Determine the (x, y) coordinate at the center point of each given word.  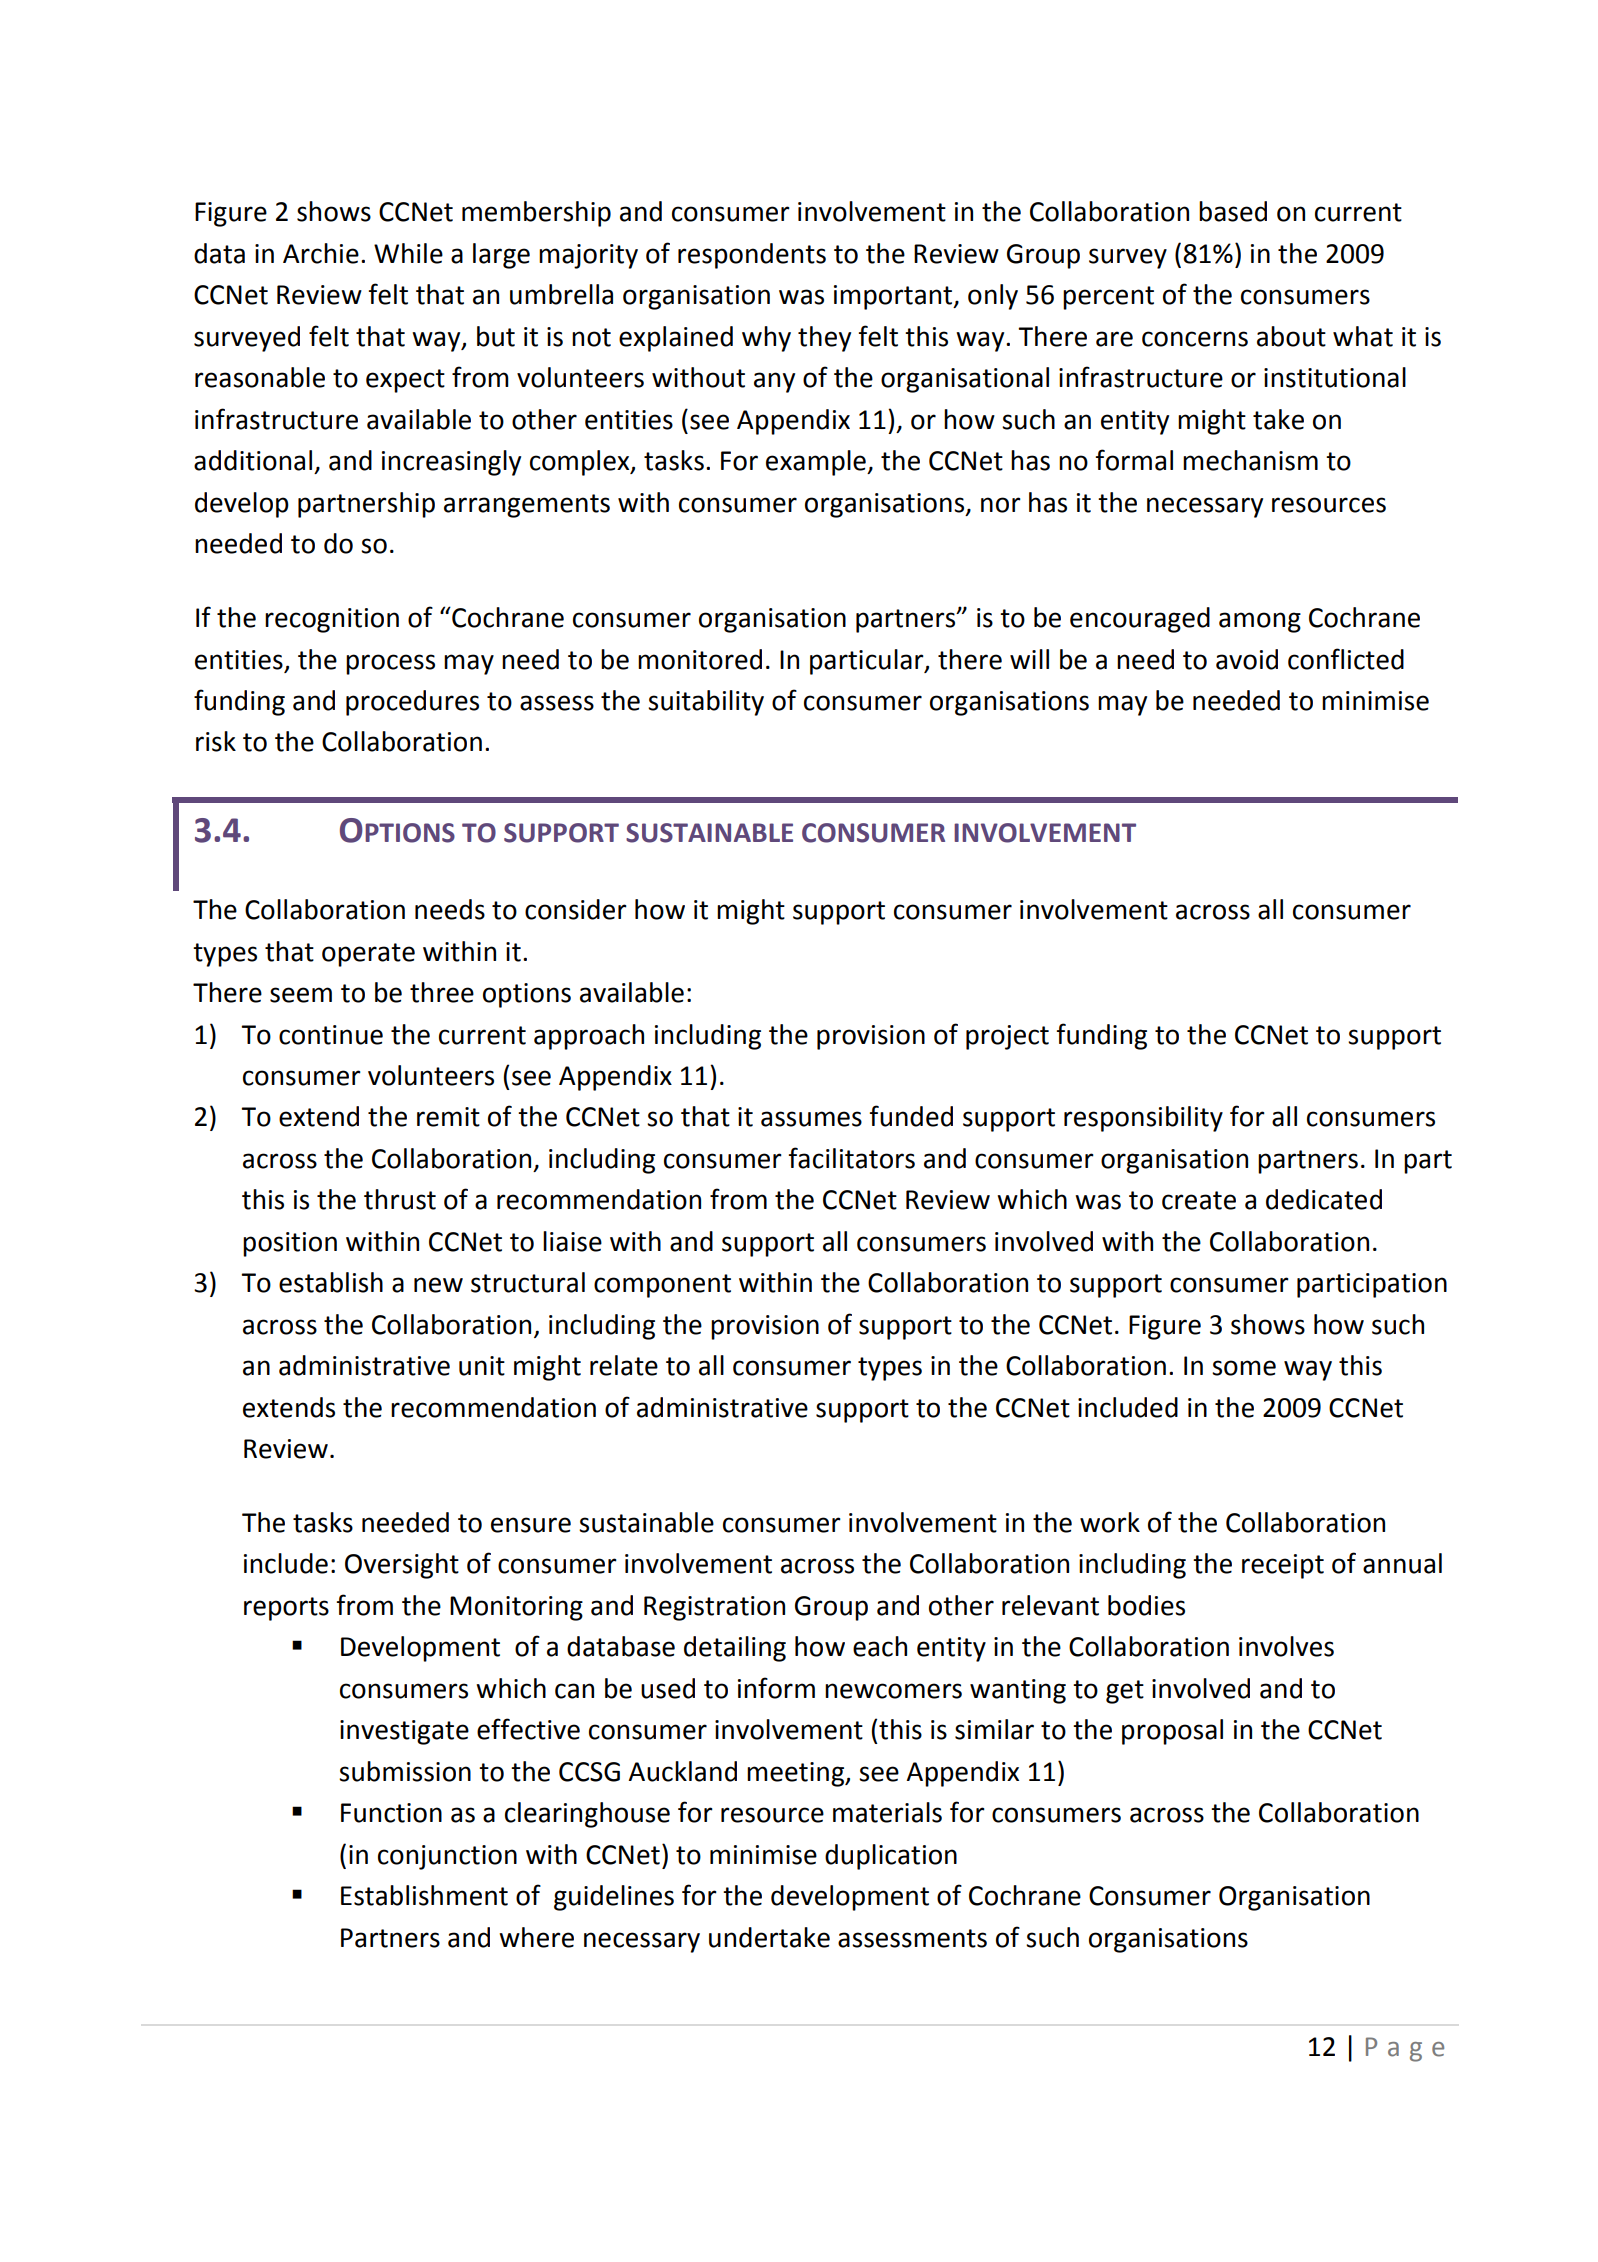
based (1233, 211)
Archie (321, 253)
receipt (1283, 1566)
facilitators (852, 1158)
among (1260, 622)
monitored (700, 659)
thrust (400, 1199)
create (1199, 1200)
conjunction (447, 1857)
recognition (332, 620)
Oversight (402, 1566)
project (1007, 1037)
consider (576, 909)
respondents (752, 256)
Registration (714, 1608)
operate (368, 955)
